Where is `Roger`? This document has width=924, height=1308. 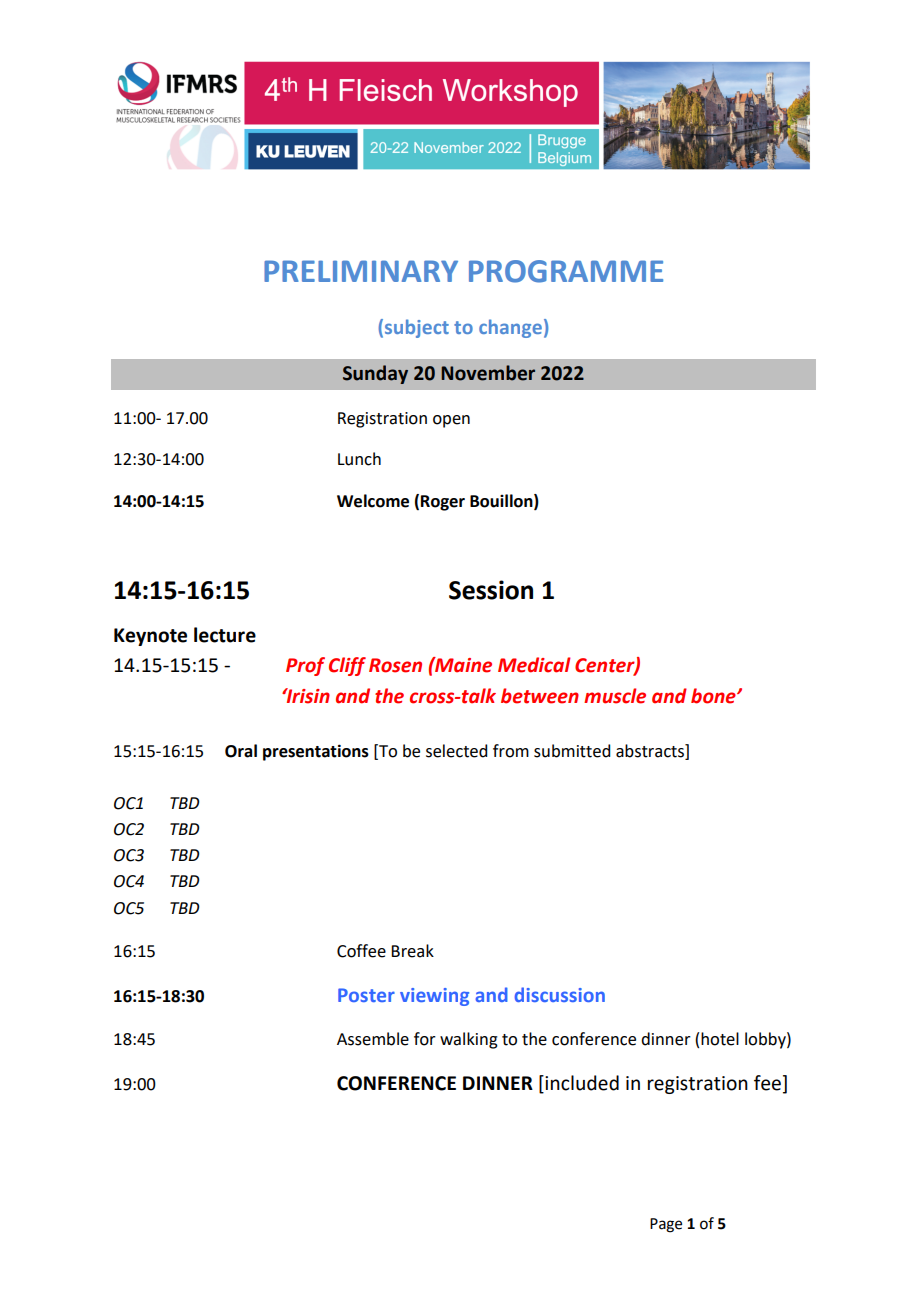
Roger is located at coordinates (443, 503).
